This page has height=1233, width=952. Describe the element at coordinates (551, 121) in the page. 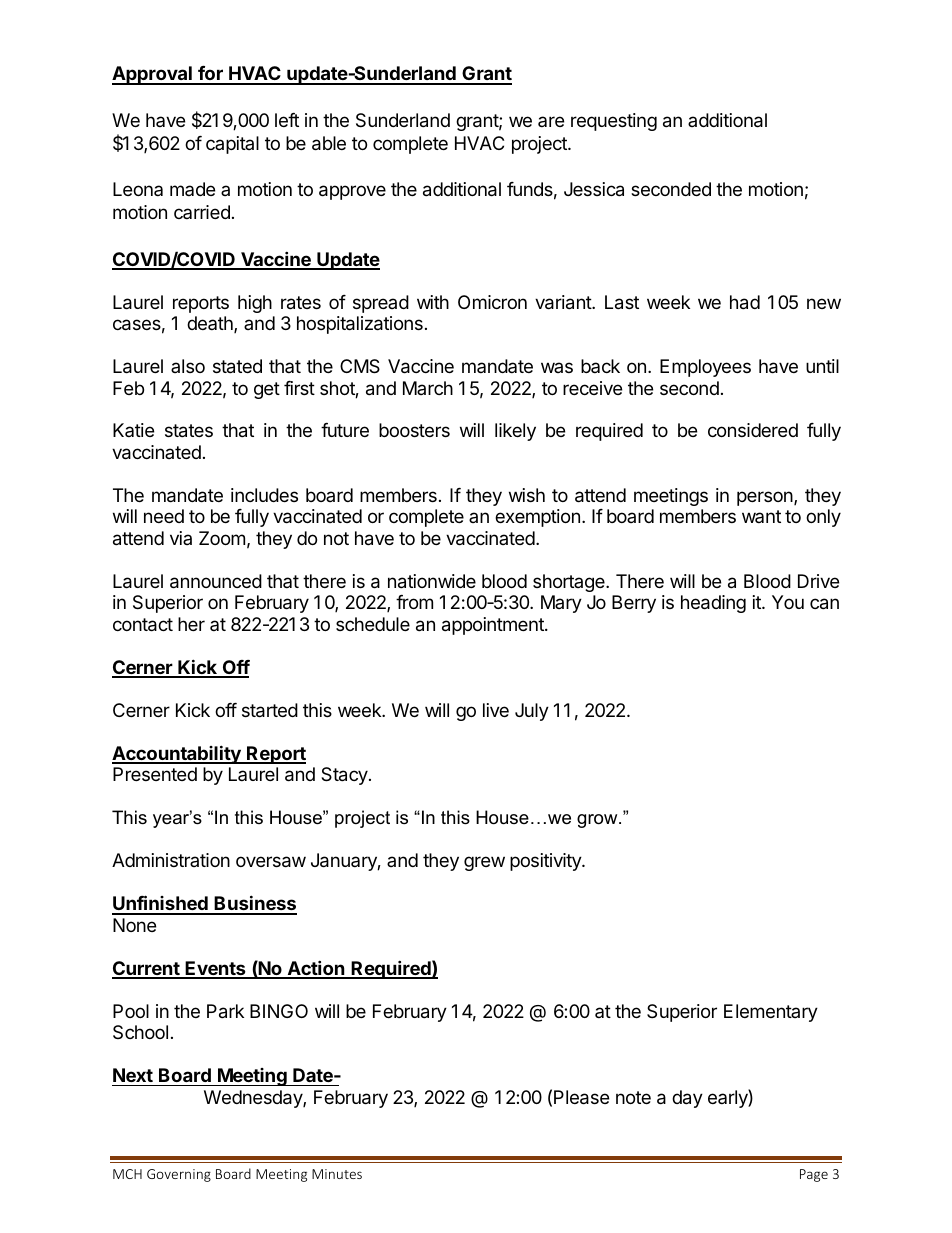

I see `are` at that location.
